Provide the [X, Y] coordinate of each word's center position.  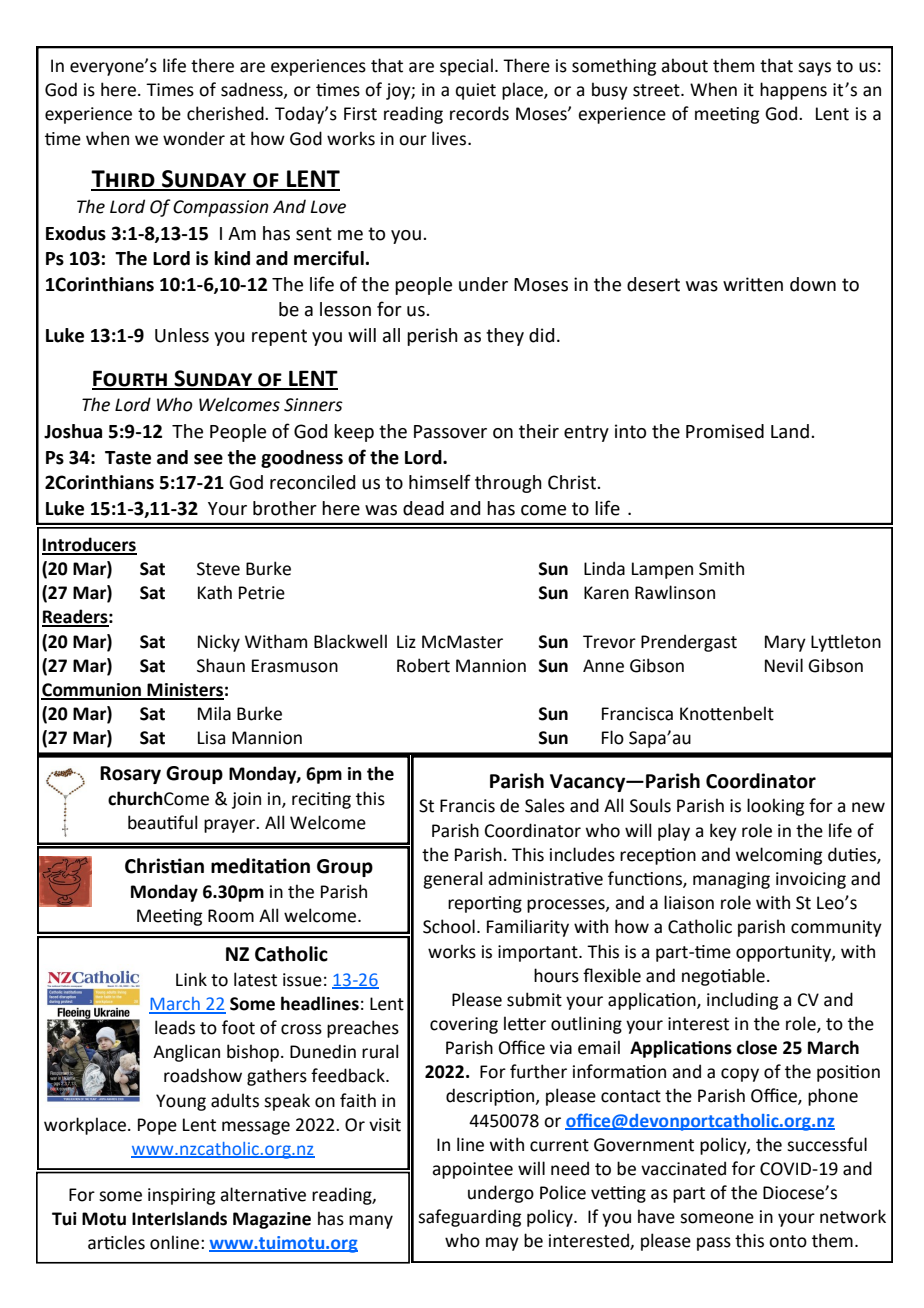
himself [440, 482]
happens [793, 91]
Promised [725, 431]
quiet [476, 91]
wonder [194, 138]
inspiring [181, 1196]
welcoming [779, 856]
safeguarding [469, 1218]
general [452, 880]
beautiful [162, 822]
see [208, 459]
